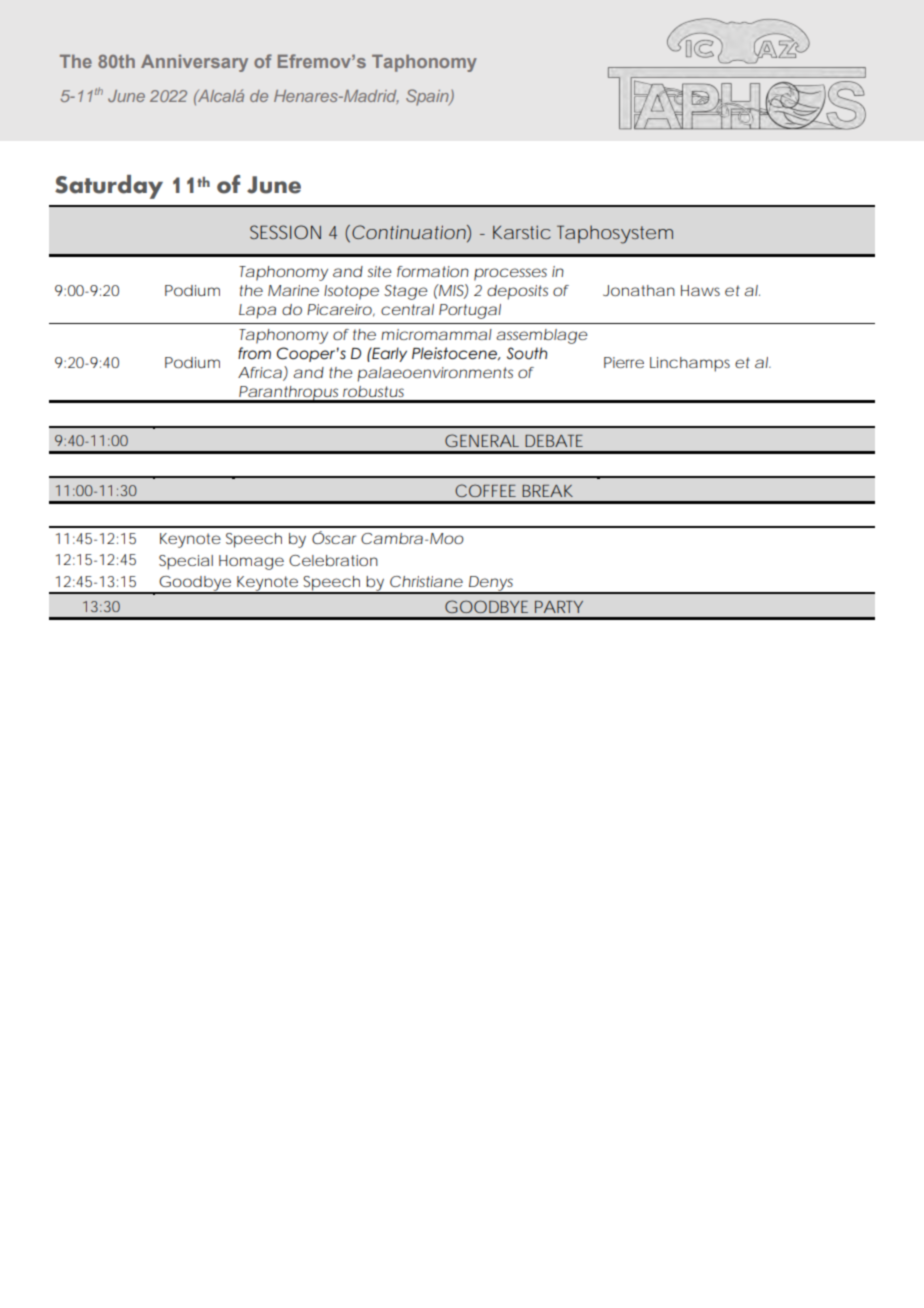 The height and width of the page is (1308, 924). I want to click on Spain, so click(428, 97).
